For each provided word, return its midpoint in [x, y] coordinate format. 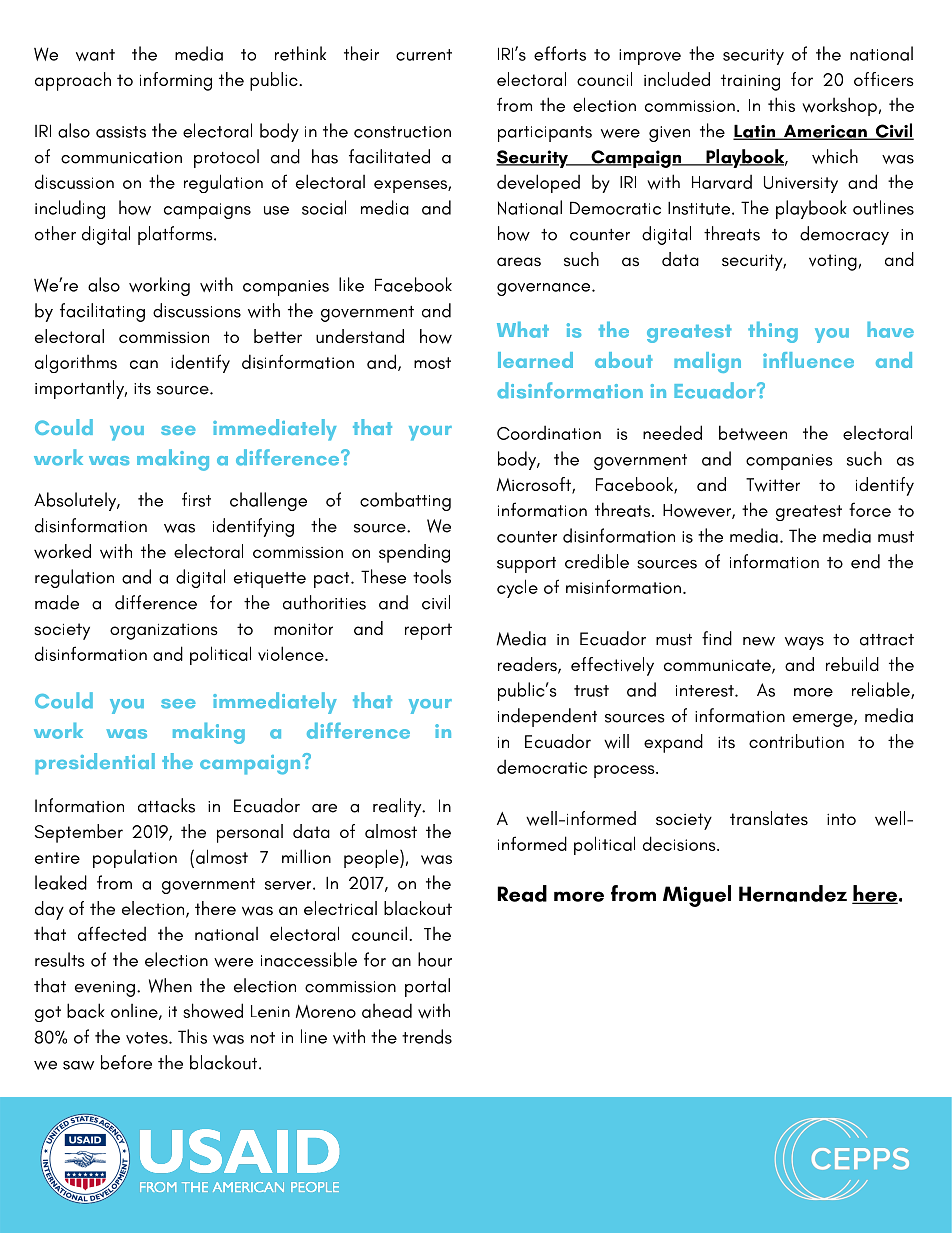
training [750, 82]
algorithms [76, 363]
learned [535, 360]
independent [547, 717]
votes [148, 1038]
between [753, 433]
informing [176, 81]
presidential [95, 764]
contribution [796, 741]
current [424, 55]
